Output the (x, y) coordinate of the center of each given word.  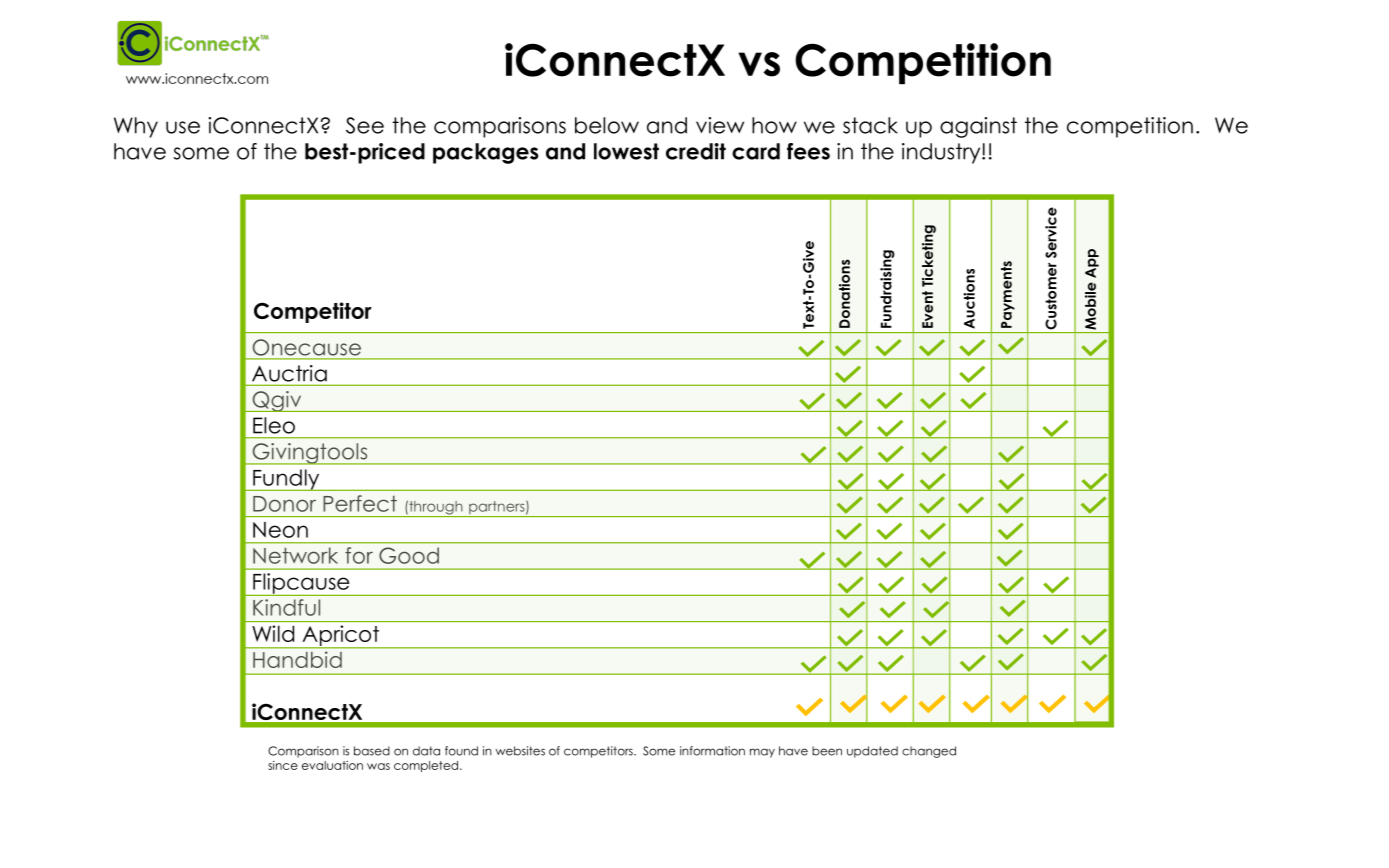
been (827, 751)
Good (409, 555)
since (283, 765)
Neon (280, 530)
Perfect (360, 503)
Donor (284, 504)
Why (136, 127)
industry (942, 153)
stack (870, 125)
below (607, 125)
